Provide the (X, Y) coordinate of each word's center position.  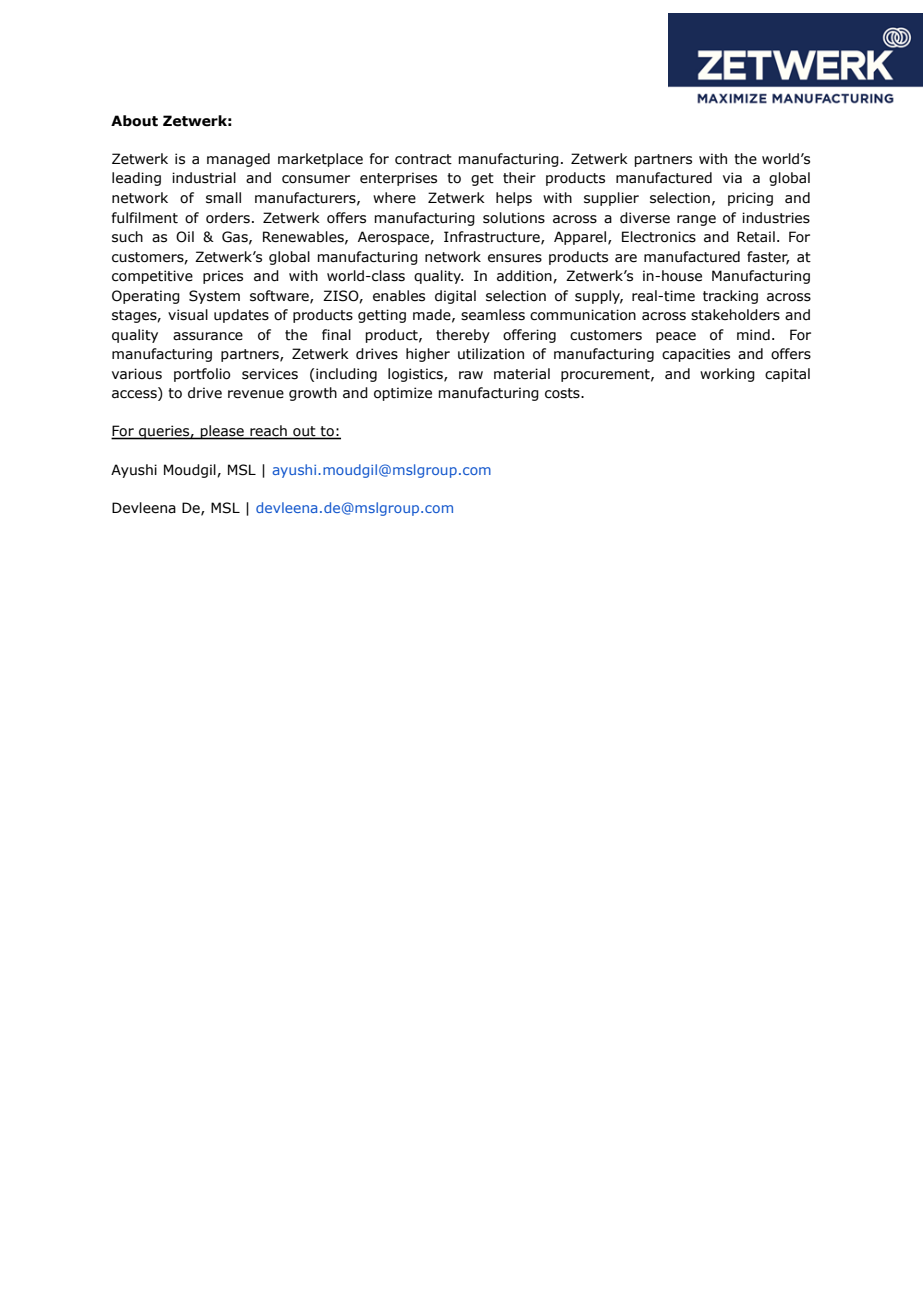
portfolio (202, 375)
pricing (750, 199)
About (134, 121)
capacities (696, 355)
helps (514, 199)
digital (455, 297)
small (223, 198)
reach (268, 432)
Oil (185, 237)
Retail (756, 237)
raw (471, 375)
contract (423, 159)
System (214, 297)
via (732, 178)
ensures (515, 258)
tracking (730, 297)
